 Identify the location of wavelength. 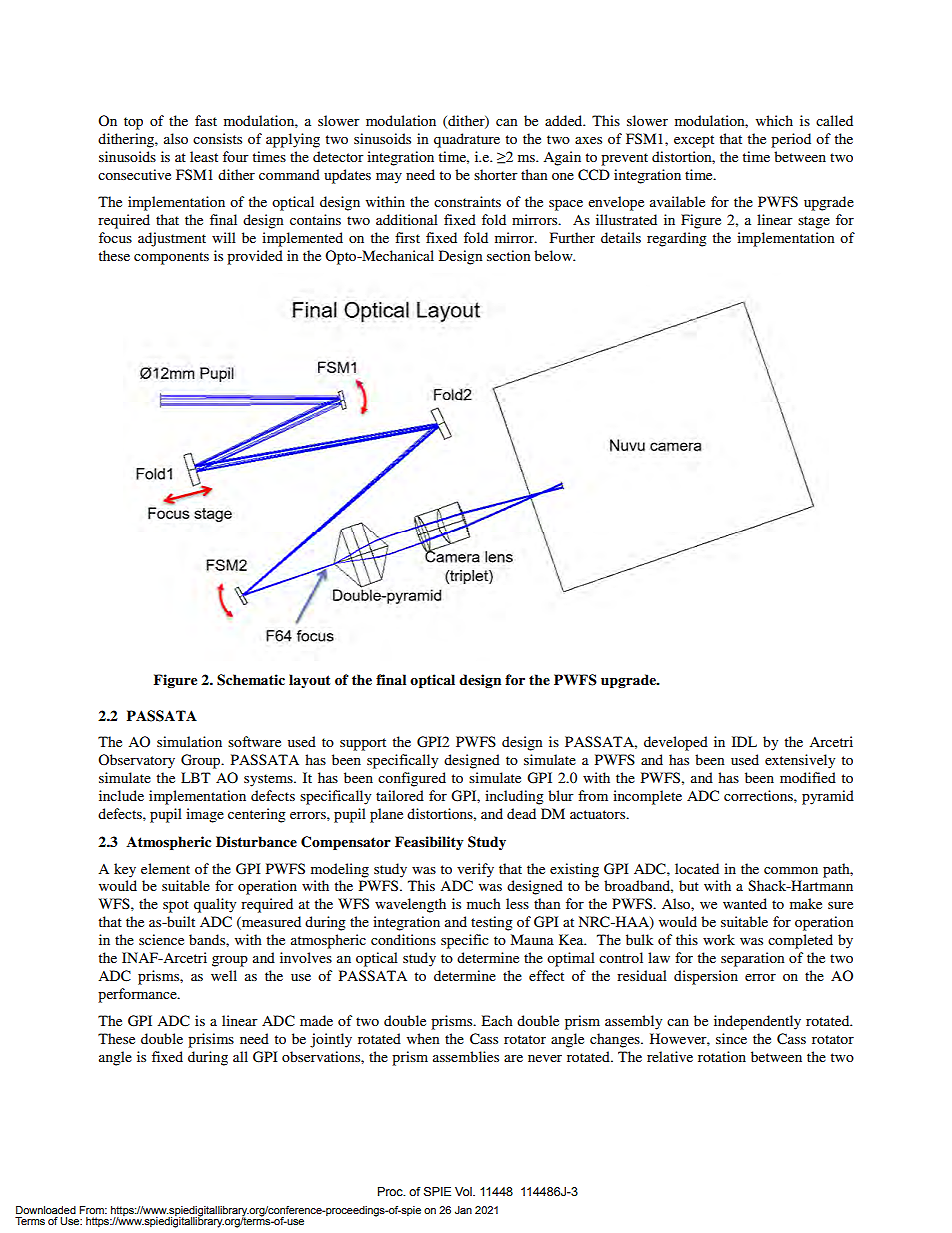
(410, 905).
